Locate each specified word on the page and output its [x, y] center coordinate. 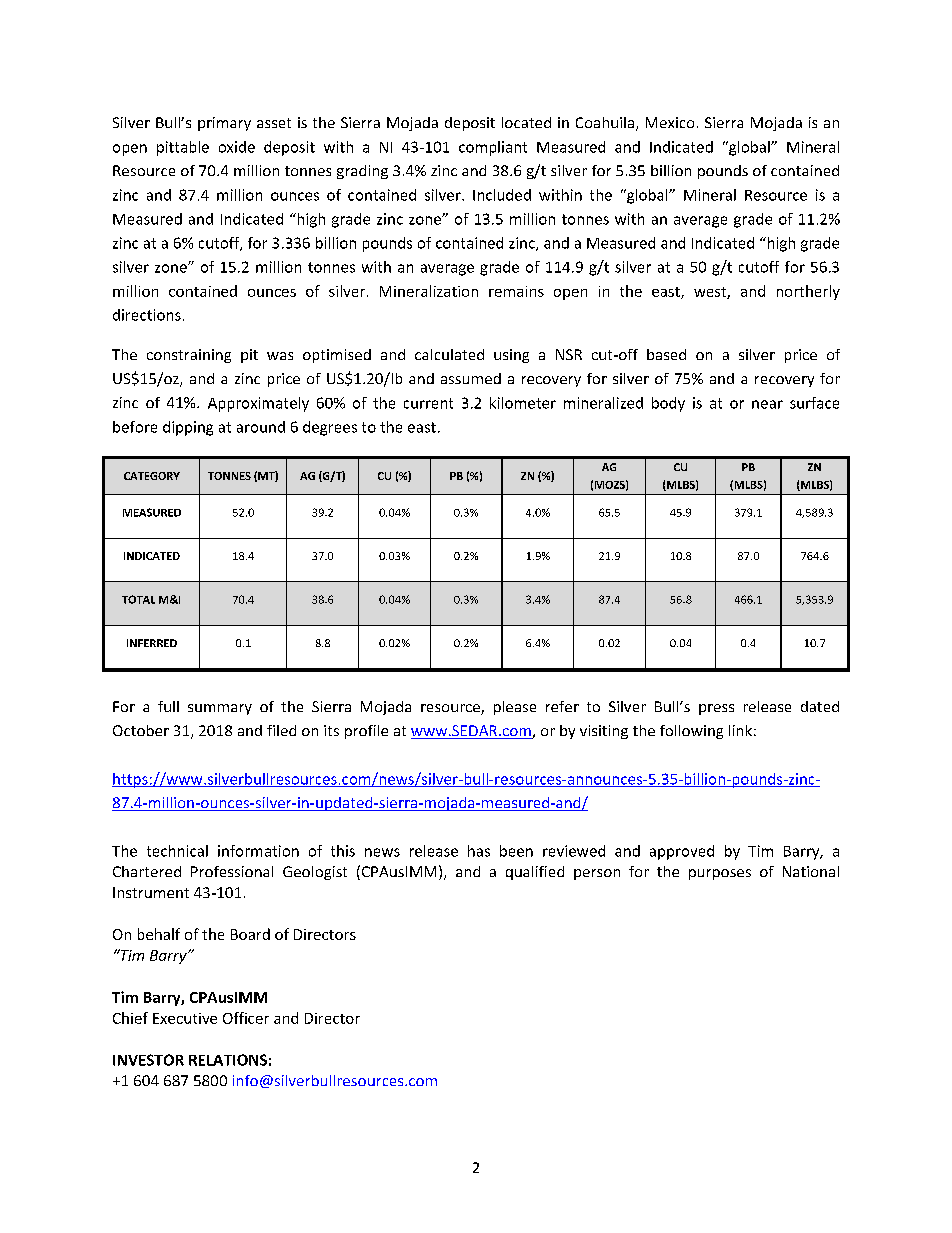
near [767, 404]
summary [220, 709]
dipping [188, 428]
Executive [185, 1018]
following [691, 732]
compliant [493, 148]
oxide [237, 147]
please [515, 708]
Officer [246, 1018]
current [428, 403]
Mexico [670, 122]
